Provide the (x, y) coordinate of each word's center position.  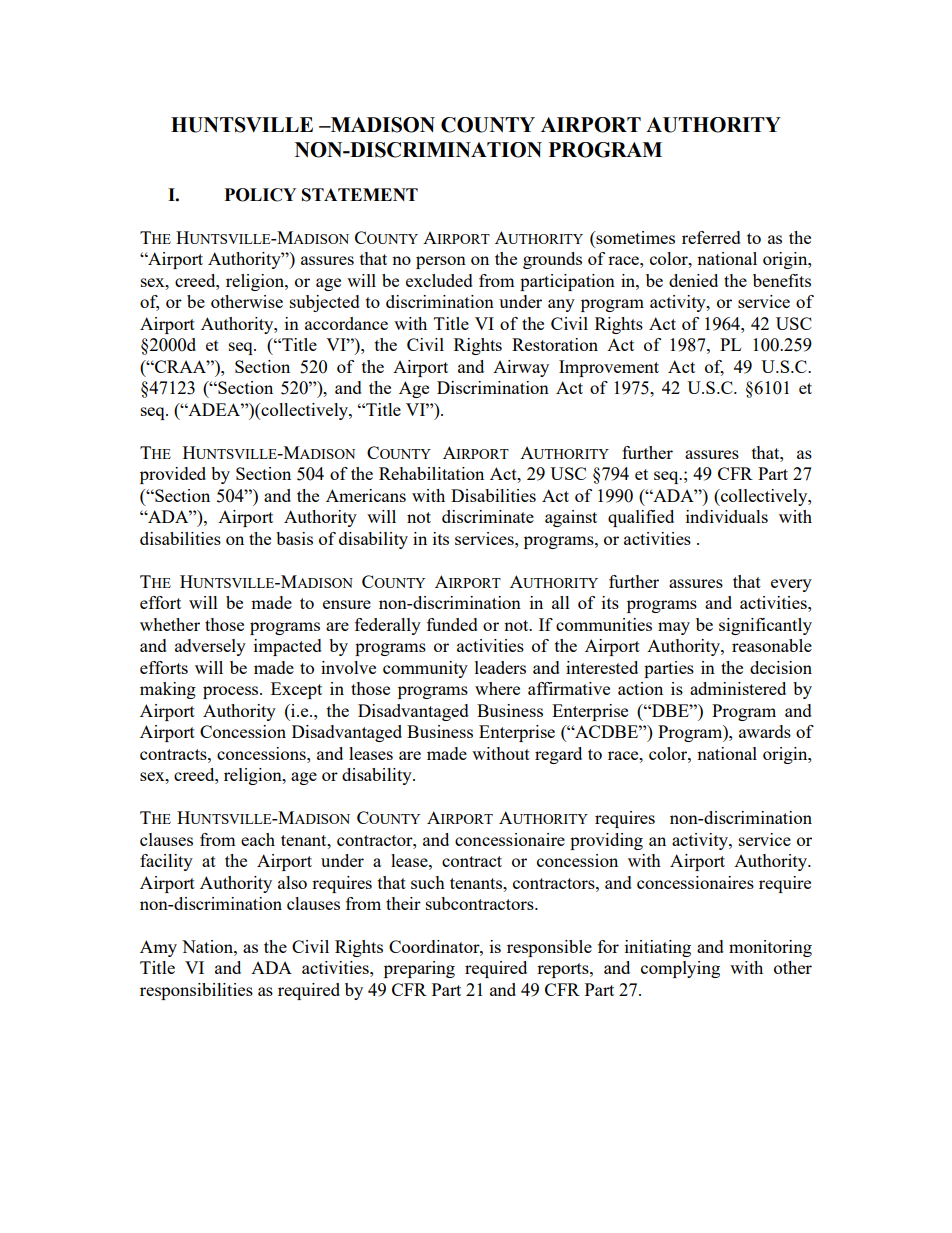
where (497, 688)
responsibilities (196, 991)
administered (738, 688)
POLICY (260, 195)
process (232, 692)
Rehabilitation (431, 473)
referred (711, 237)
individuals (727, 516)
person (441, 262)
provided (173, 475)
